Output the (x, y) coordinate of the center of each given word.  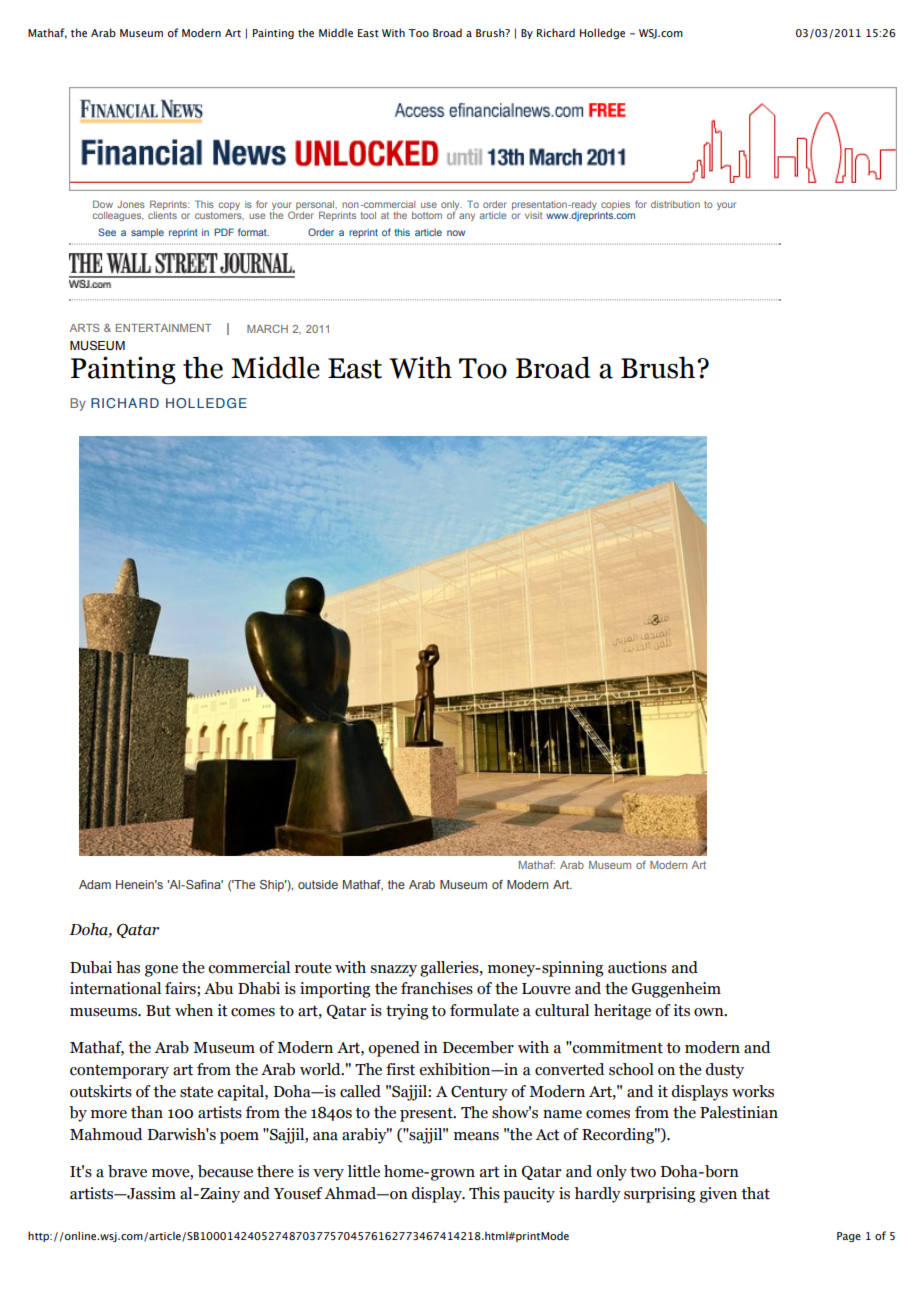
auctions (637, 967)
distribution (675, 204)
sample (147, 233)
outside (318, 884)
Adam (95, 884)
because (225, 1171)
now (456, 233)
